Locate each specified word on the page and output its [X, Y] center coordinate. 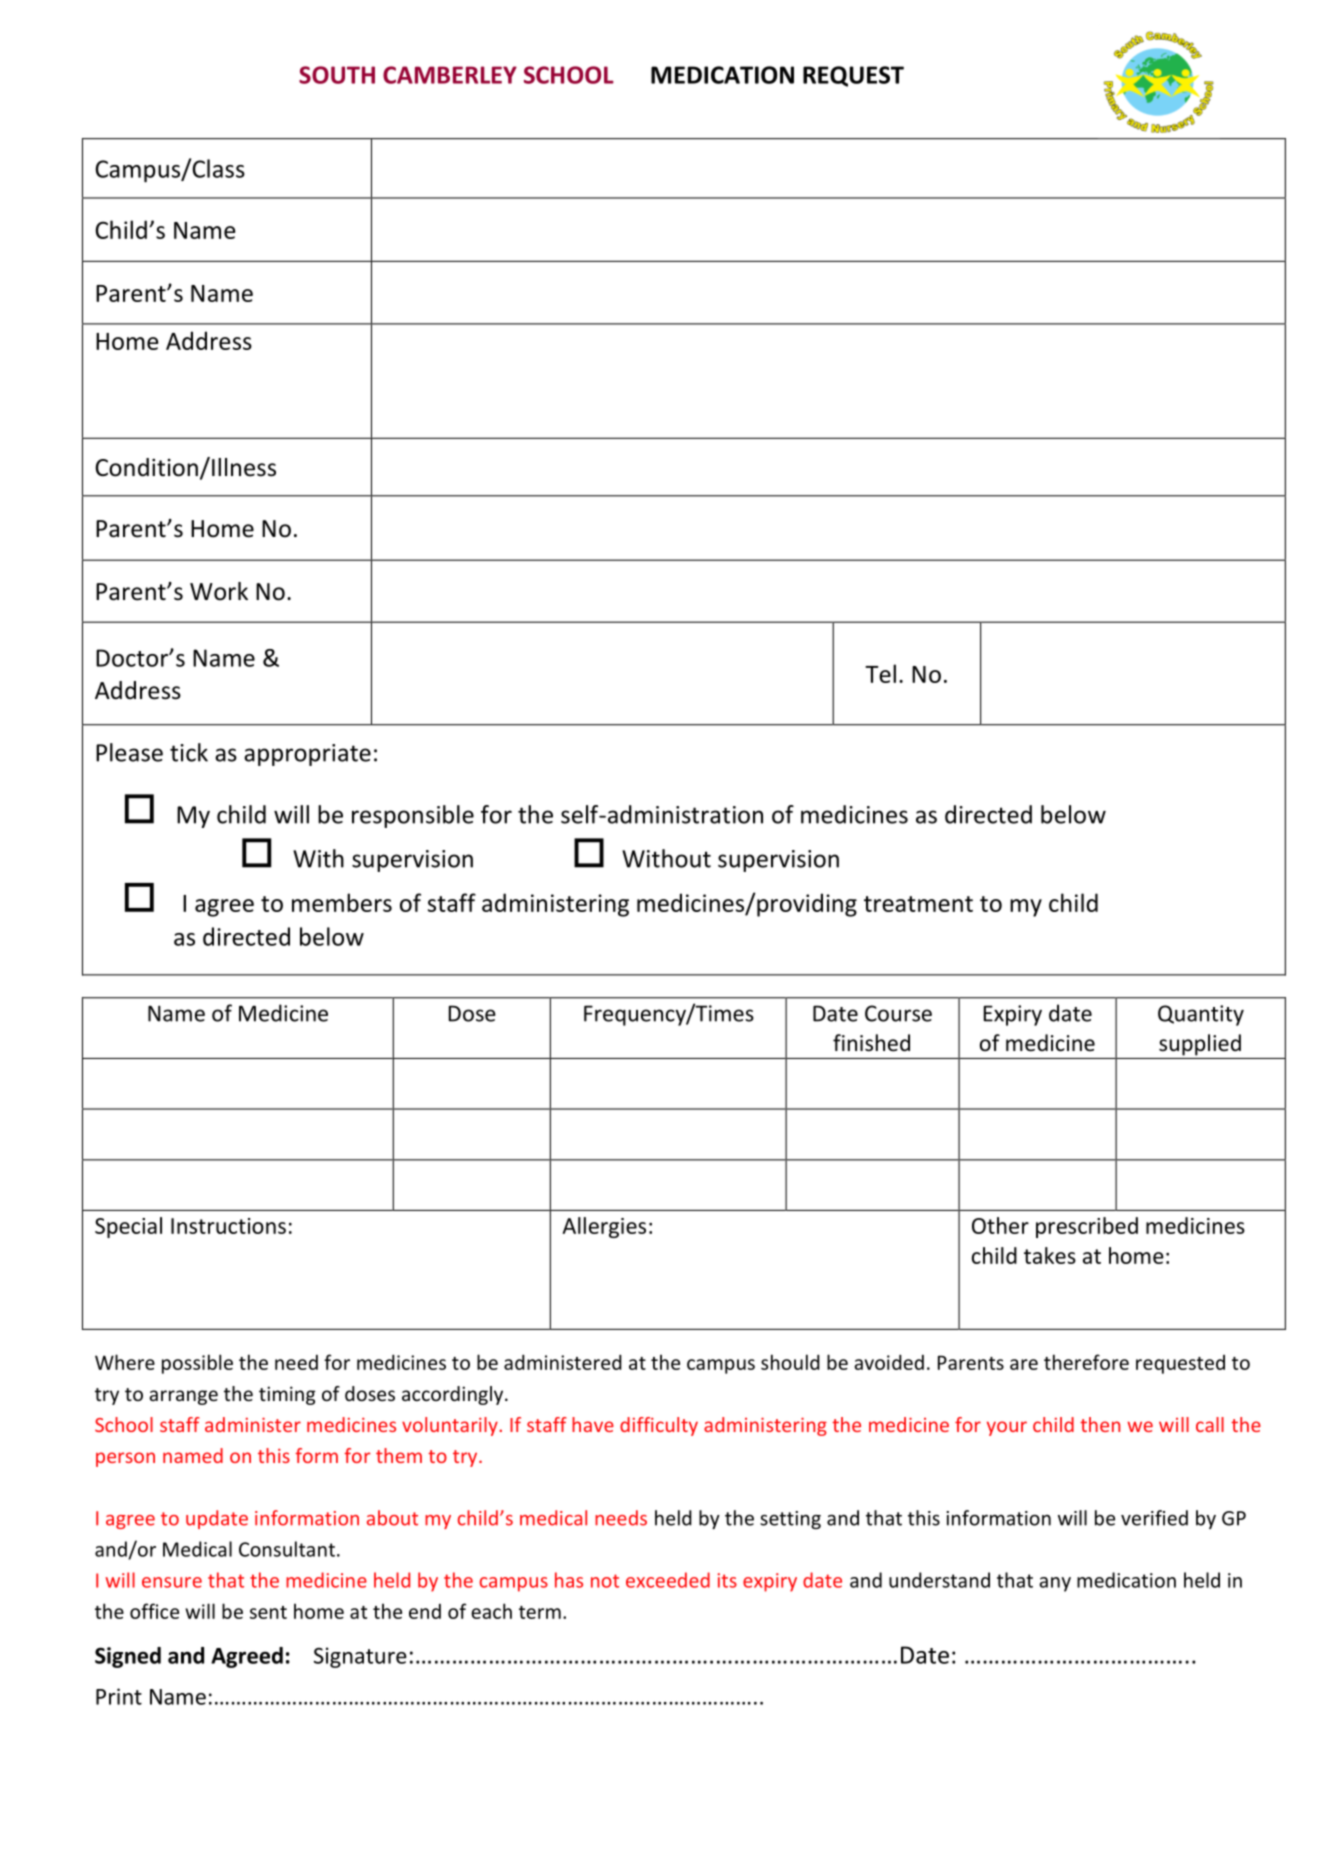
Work [219, 591]
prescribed [1087, 1227]
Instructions [228, 1226]
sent [268, 1612]
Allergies [604, 1227]
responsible [413, 816]
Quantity [1201, 1015]
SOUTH [337, 75]
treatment [918, 904]
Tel [880, 673]
